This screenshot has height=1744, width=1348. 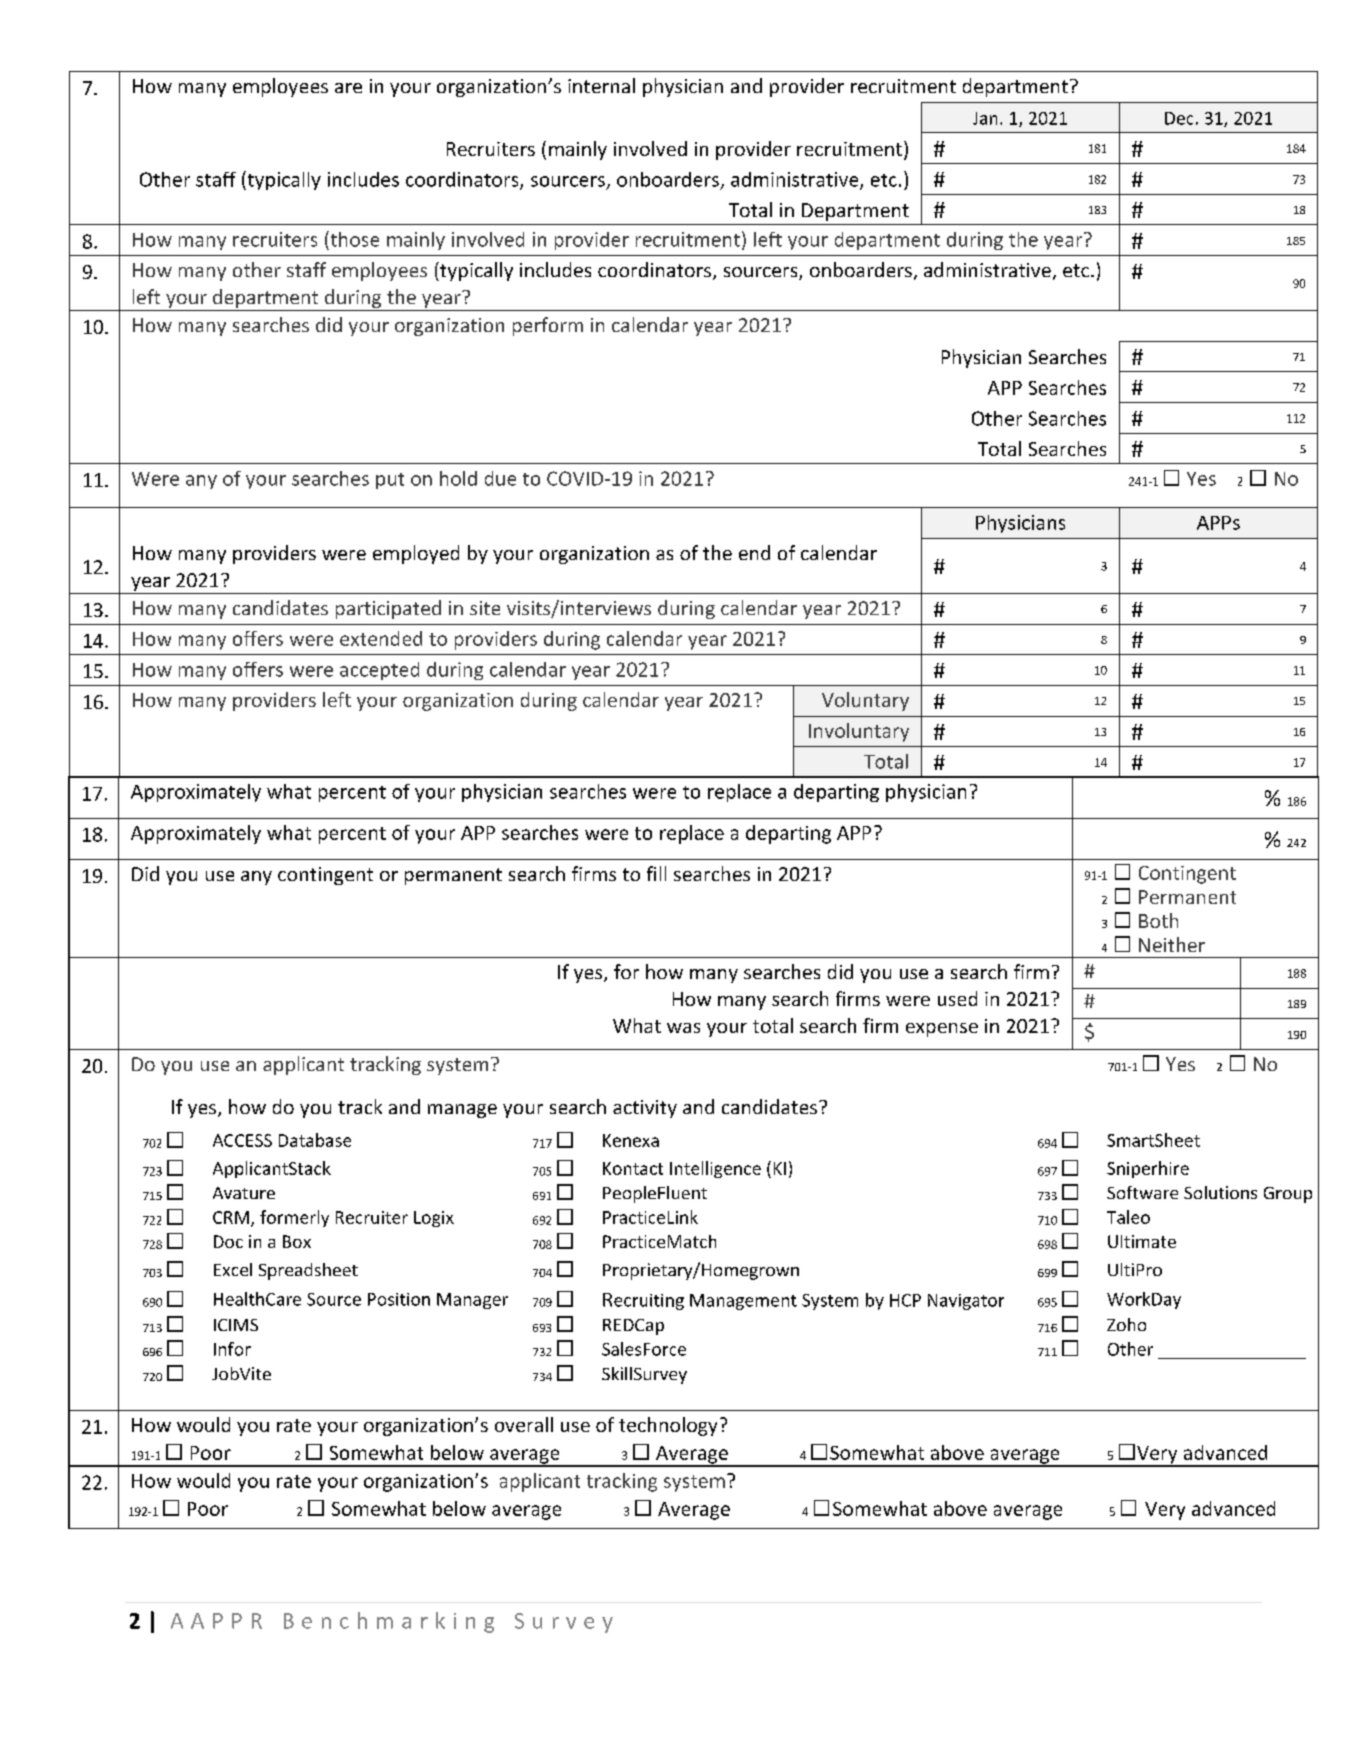 I want to click on Both, so click(x=1158, y=920).
